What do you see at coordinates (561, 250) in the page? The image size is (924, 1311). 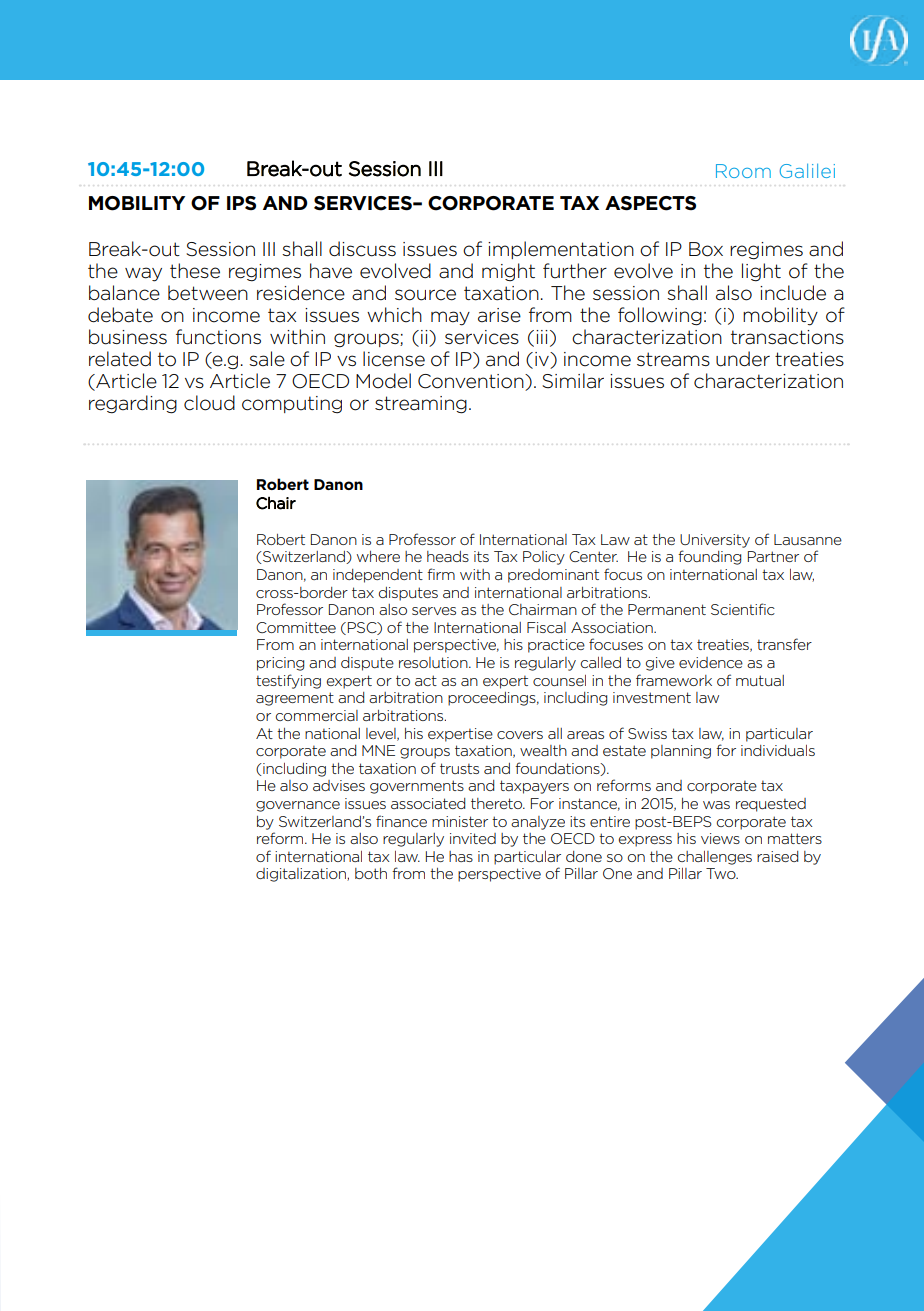 I see `implementation` at bounding box center [561, 250].
